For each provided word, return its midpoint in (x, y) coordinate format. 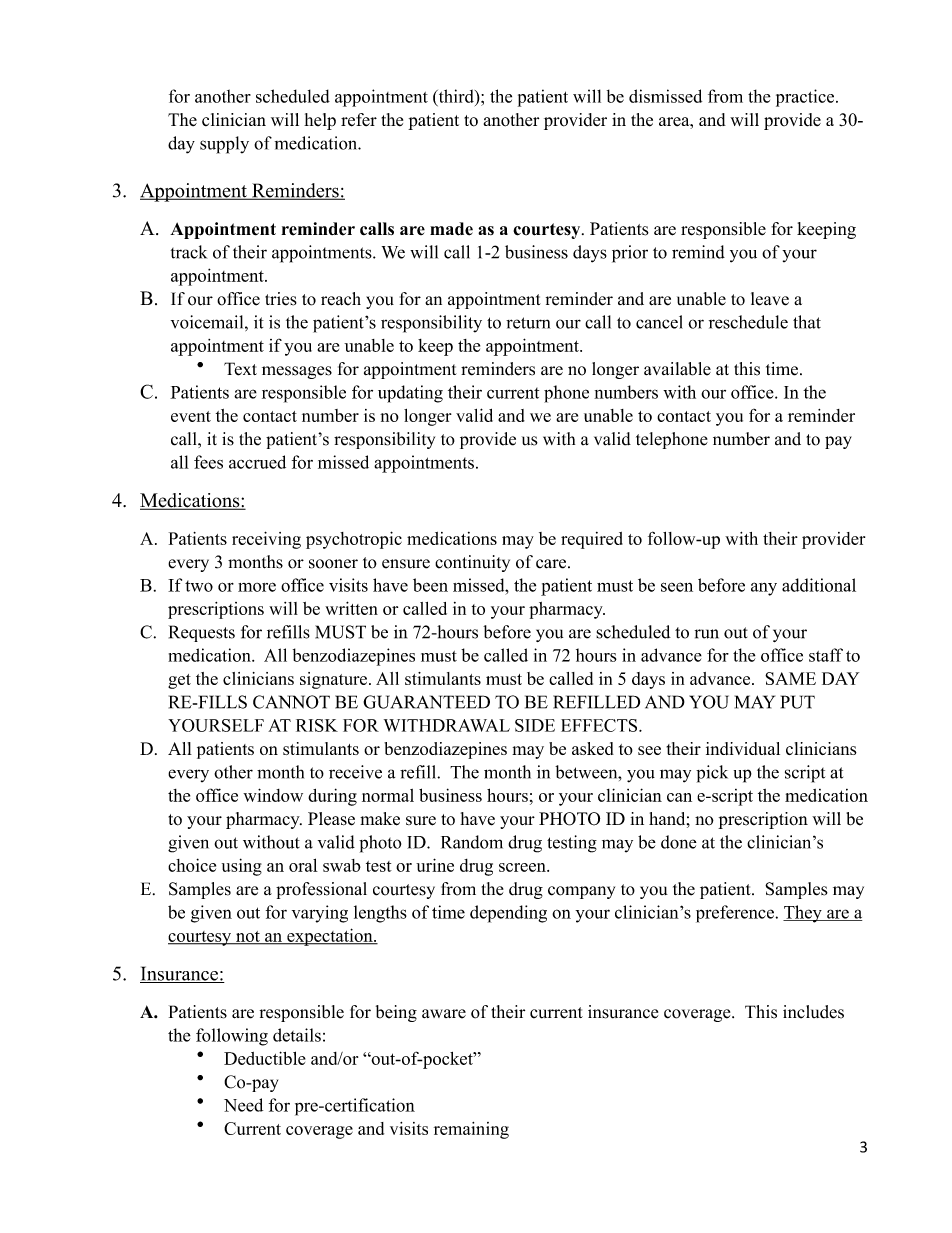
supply (224, 145)
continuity (472, 563)
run (707, 634)
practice (806, 98)
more (257, 587)
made (451, 229)
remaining (471, 1130)
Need (243, 1105)
